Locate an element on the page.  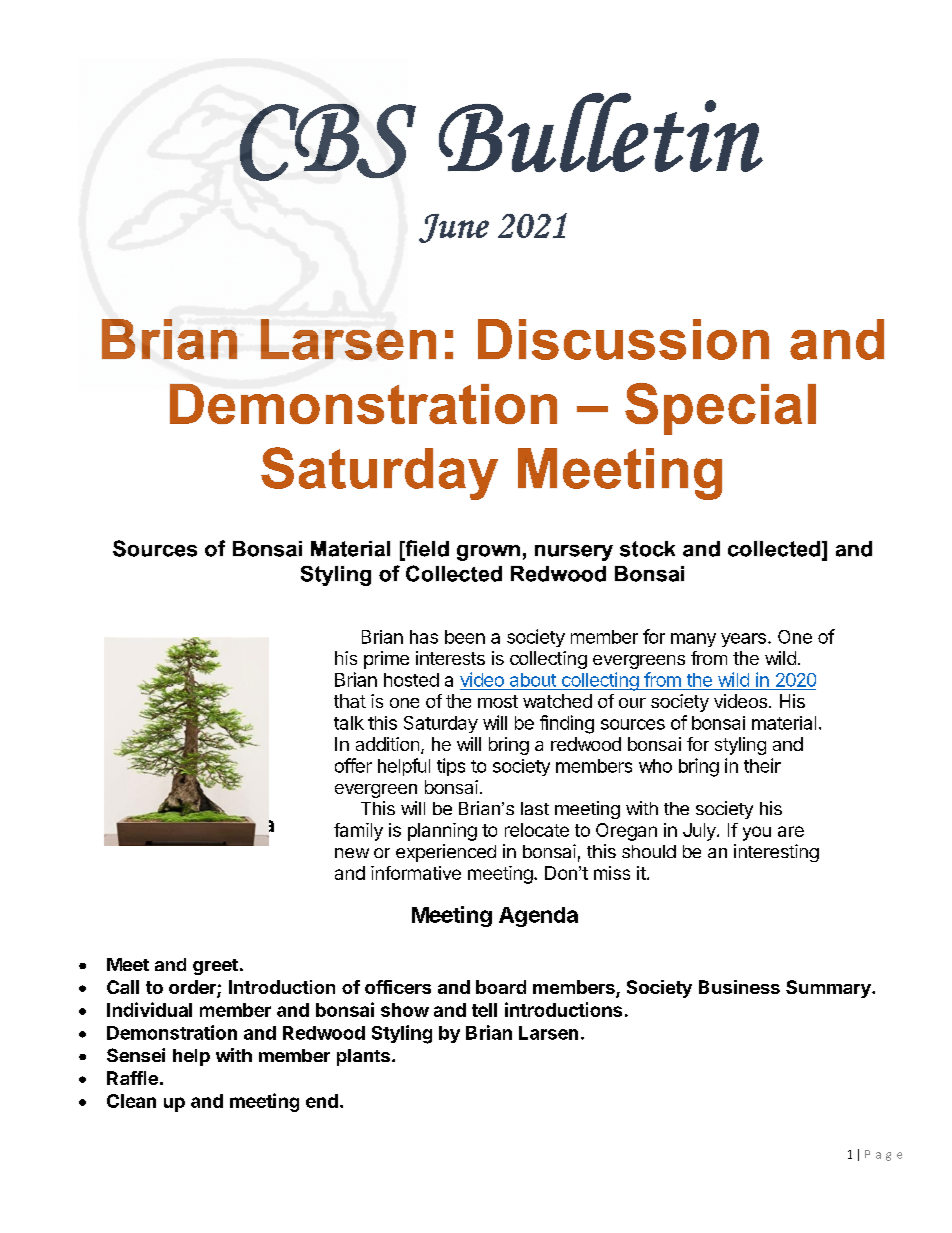
plants is located at coordinates (363, 1057).
